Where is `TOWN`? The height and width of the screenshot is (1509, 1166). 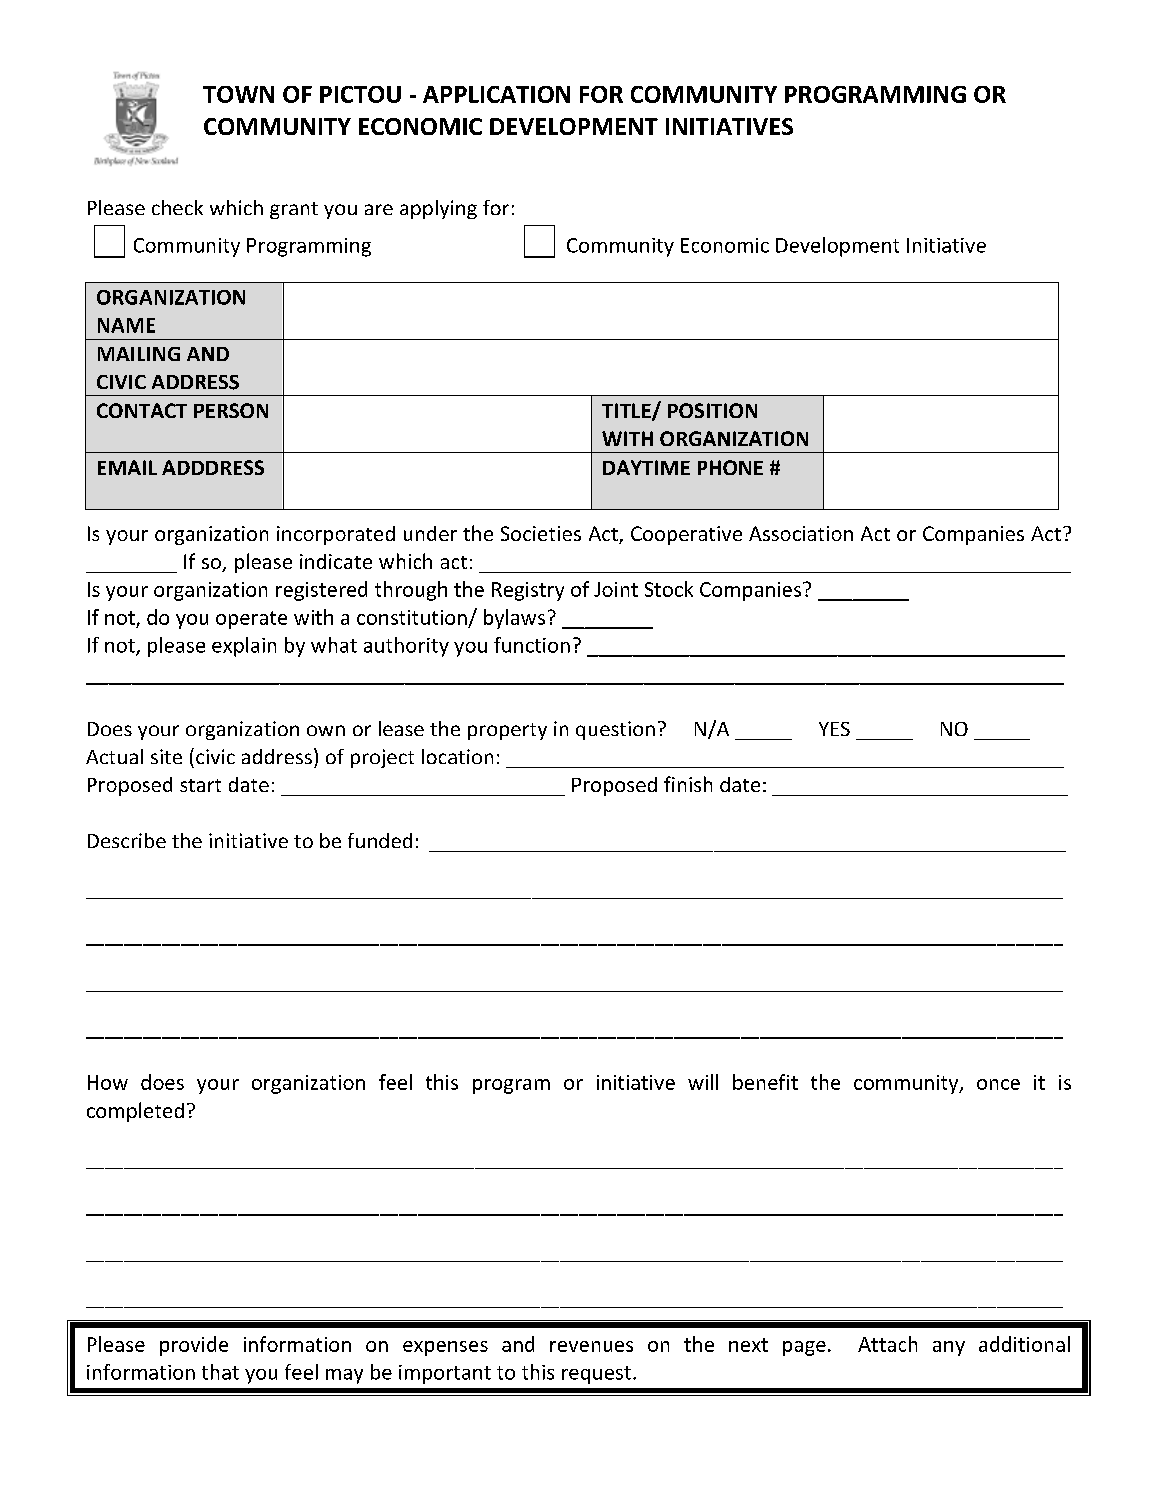
TOWN is located at coordinates (238, 94).
